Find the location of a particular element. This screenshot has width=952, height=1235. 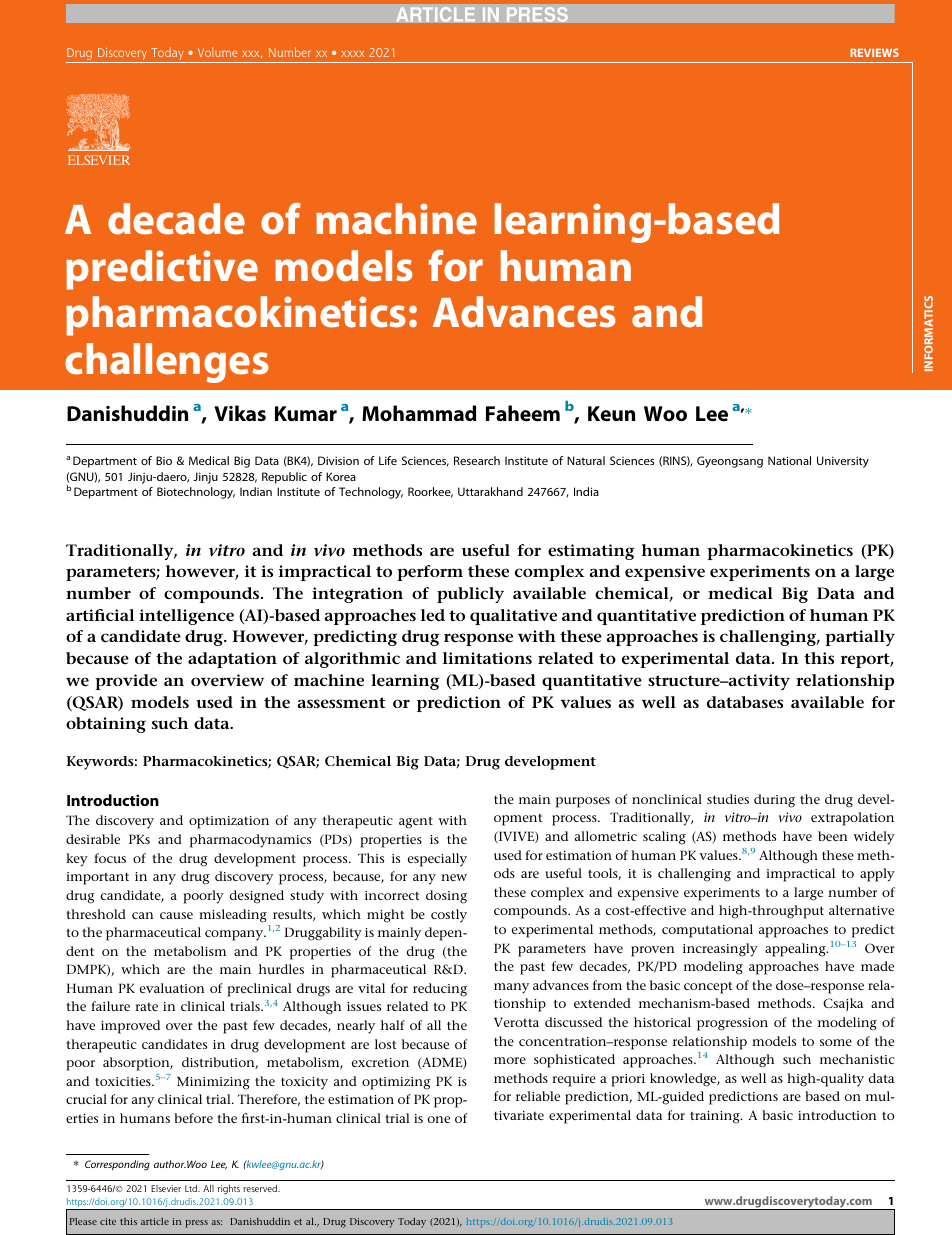

evaluation is located at coordinates (171, 988).
